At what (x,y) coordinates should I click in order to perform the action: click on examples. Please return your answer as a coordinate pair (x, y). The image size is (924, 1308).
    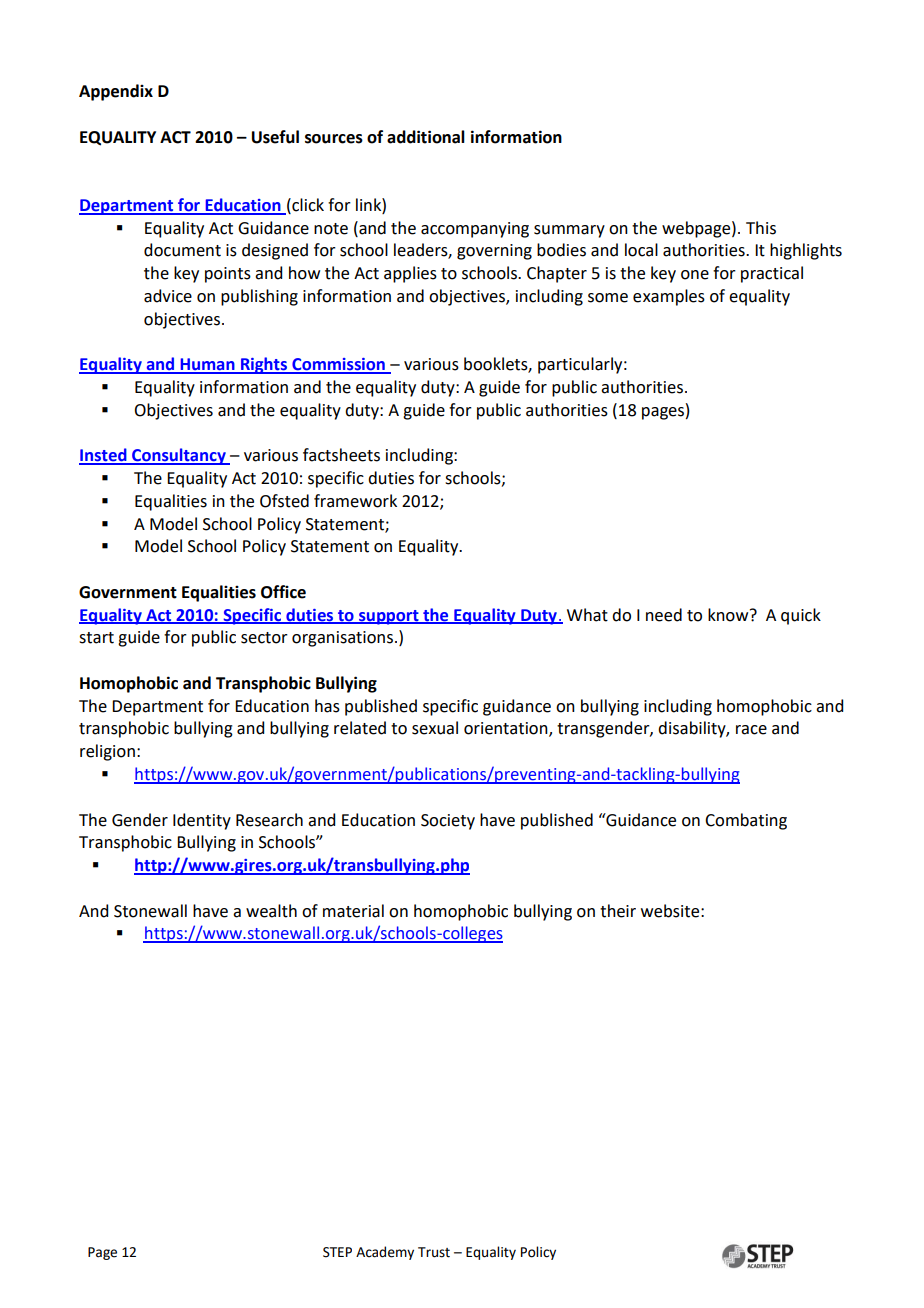
    Looking at the image, I should click on (669, 297).
